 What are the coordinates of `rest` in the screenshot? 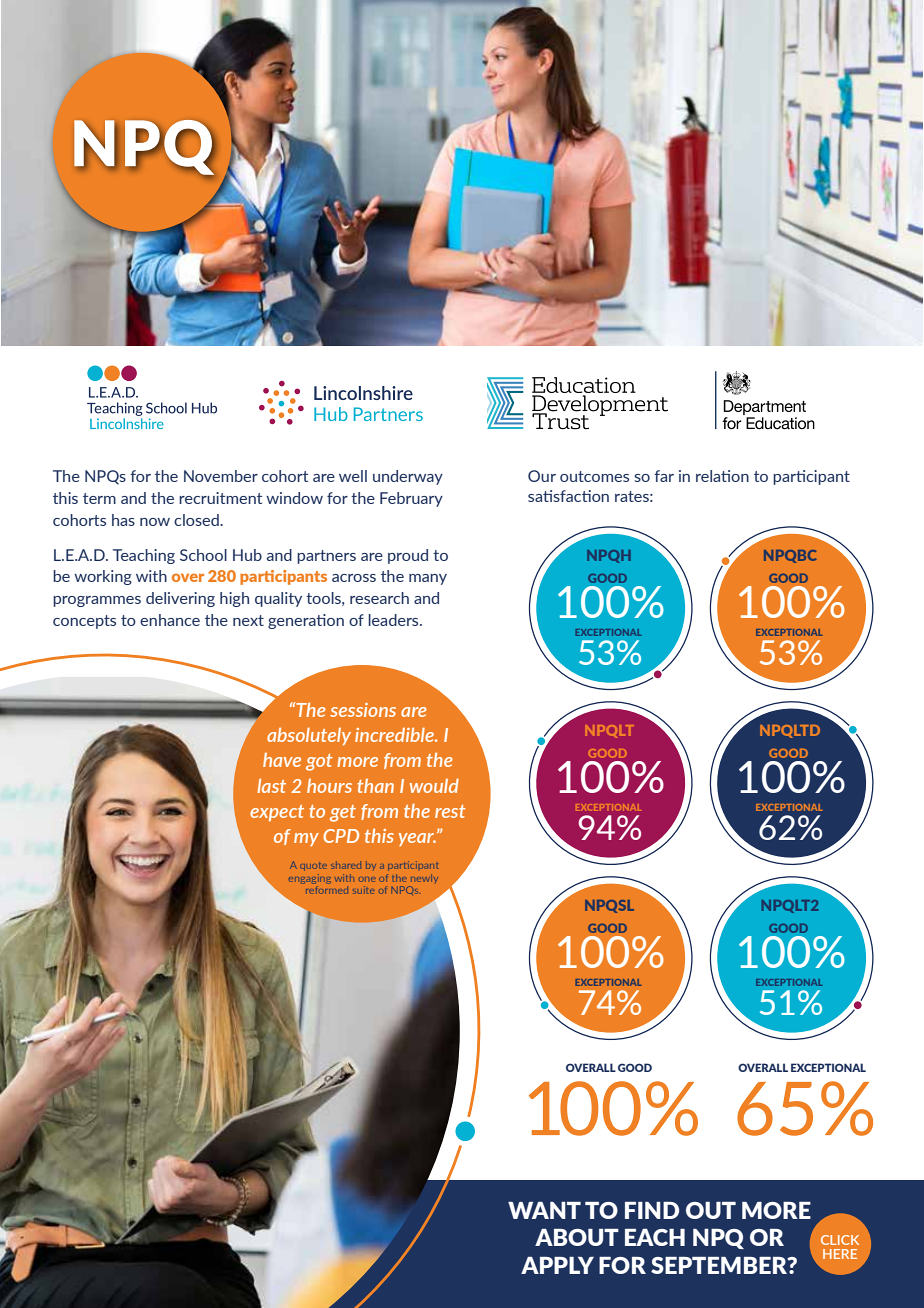 It's located at (450, 811).
